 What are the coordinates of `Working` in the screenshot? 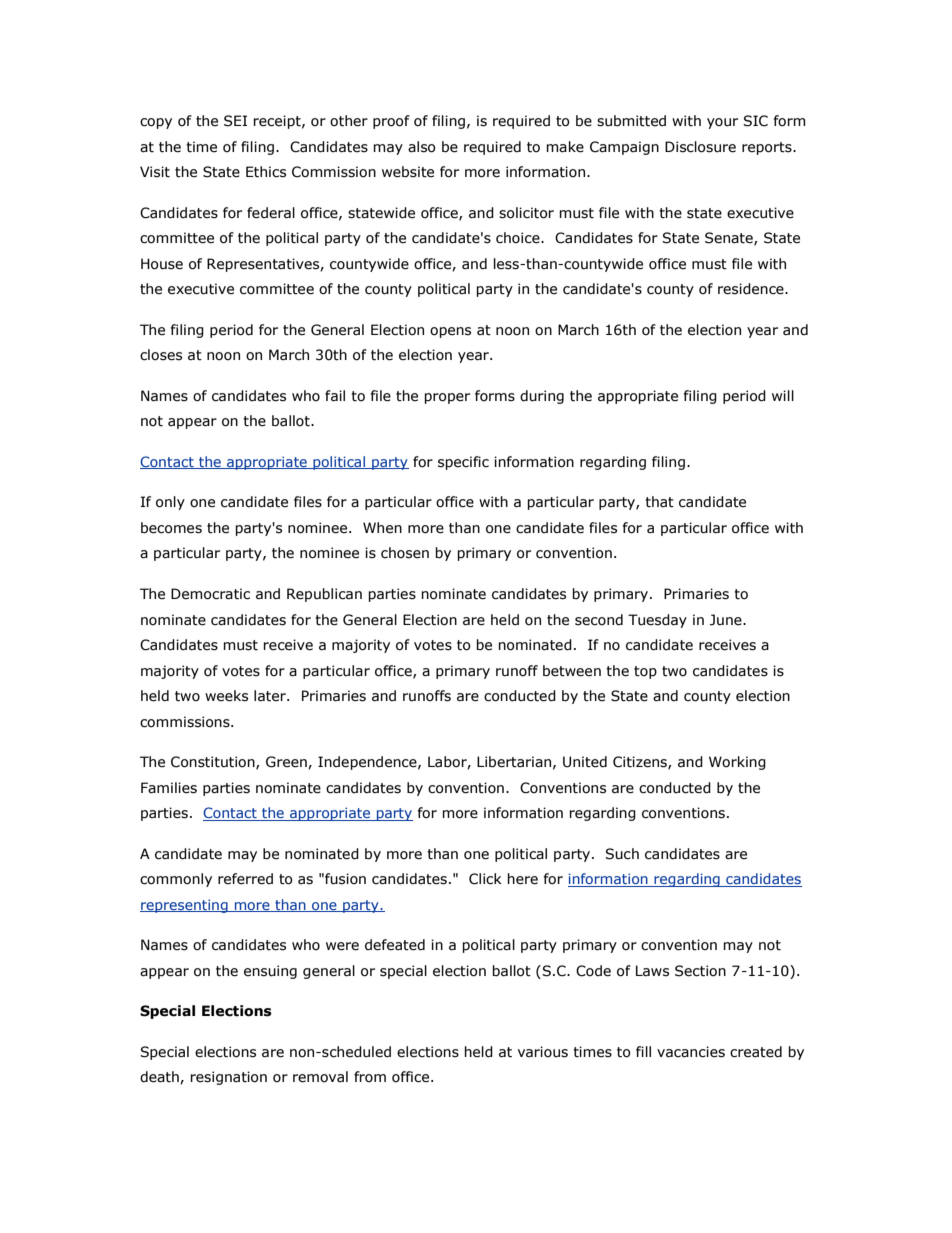 It's located at (737, 763).
